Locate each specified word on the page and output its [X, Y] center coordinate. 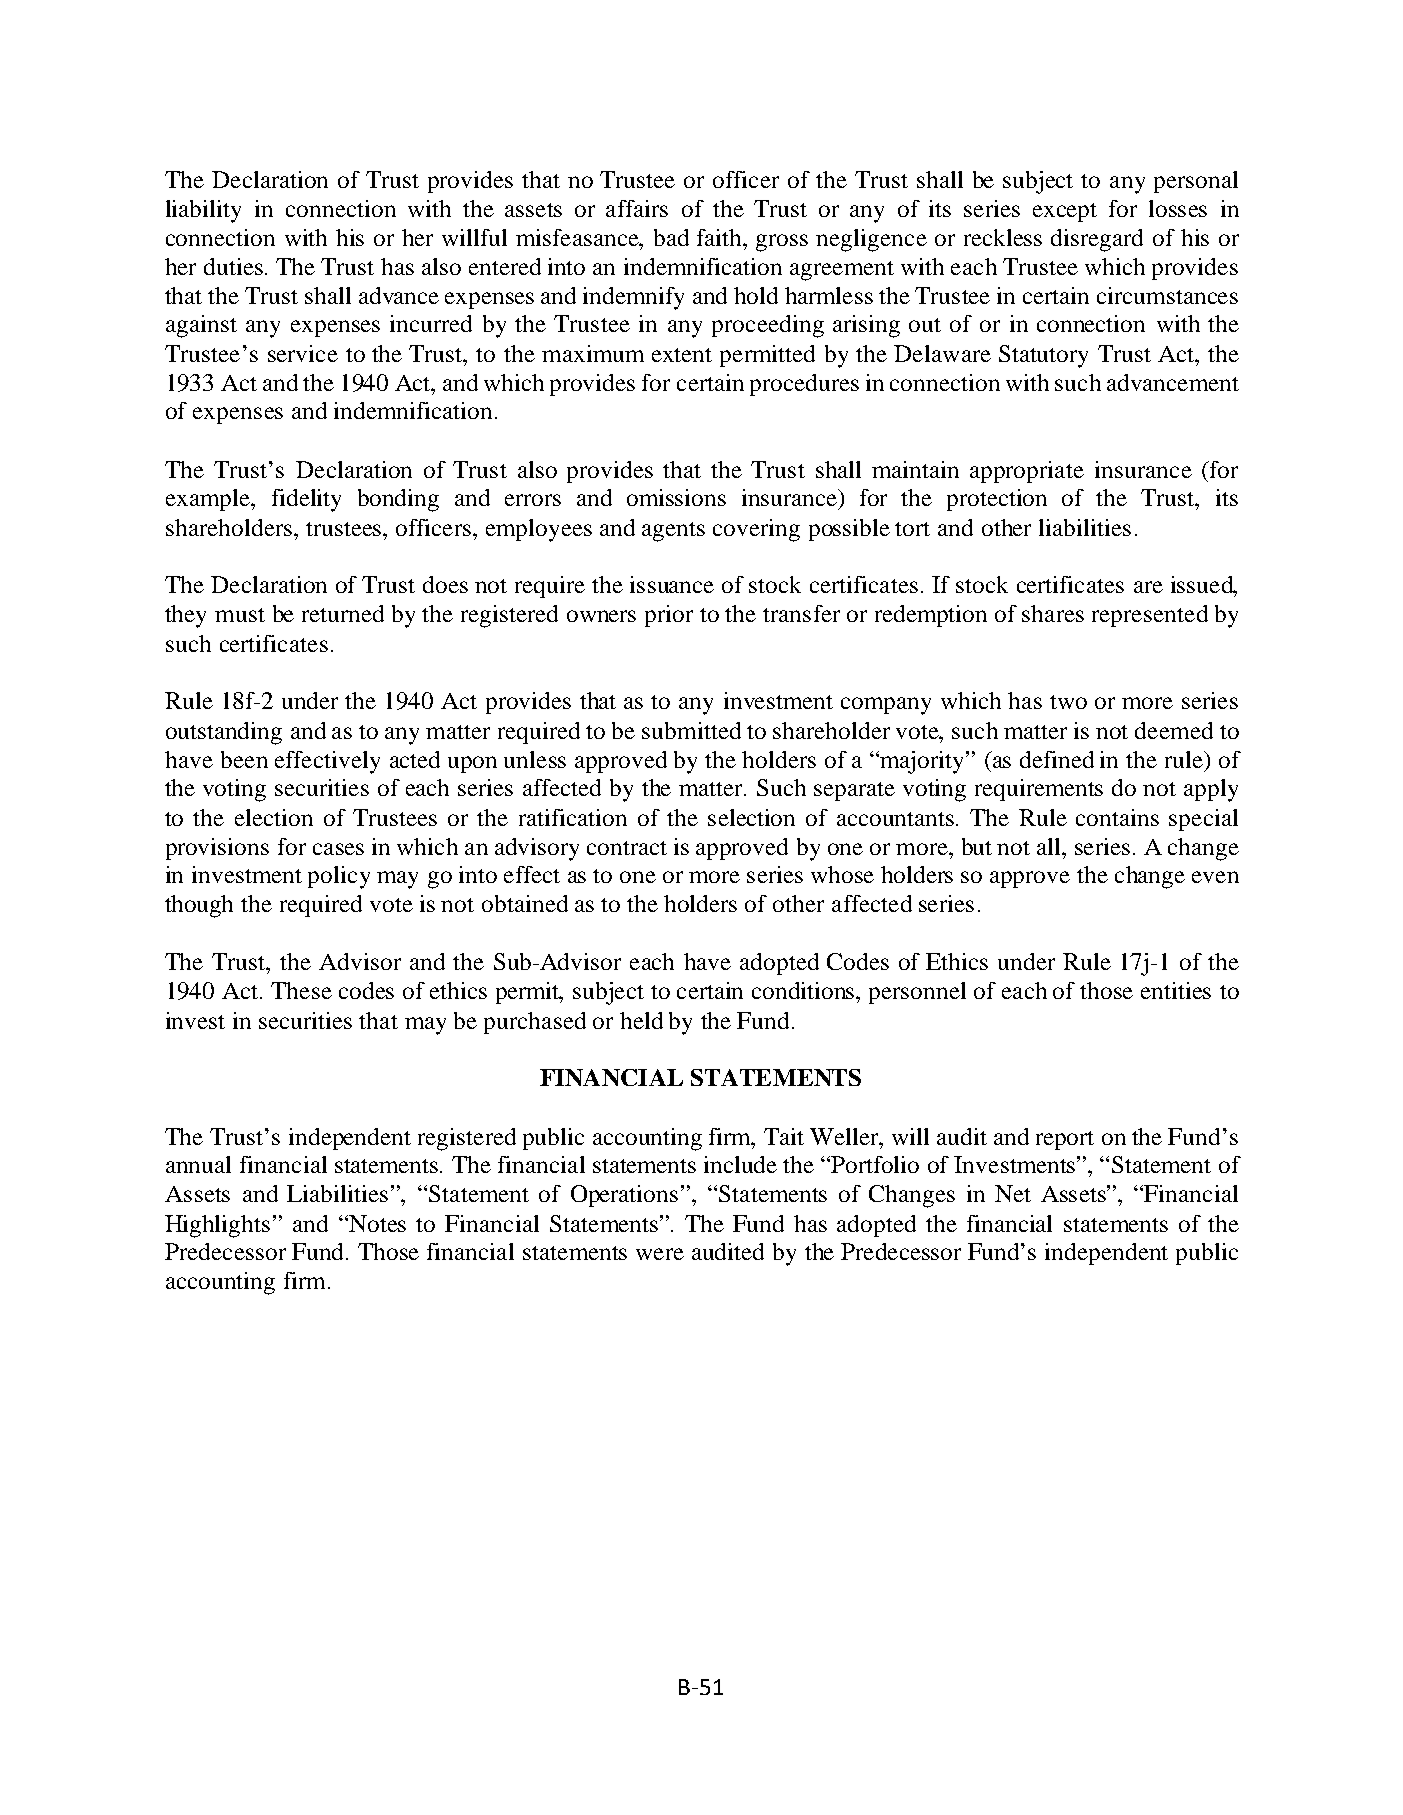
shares [1053, 613]
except [1065, 212]
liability [203, 211]
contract [627, 848]
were [660, 1254]
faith [721, 237]
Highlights [217, 1226]
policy [339, 877]
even [1215, 877]
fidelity [306, 500]
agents [673, 532]
